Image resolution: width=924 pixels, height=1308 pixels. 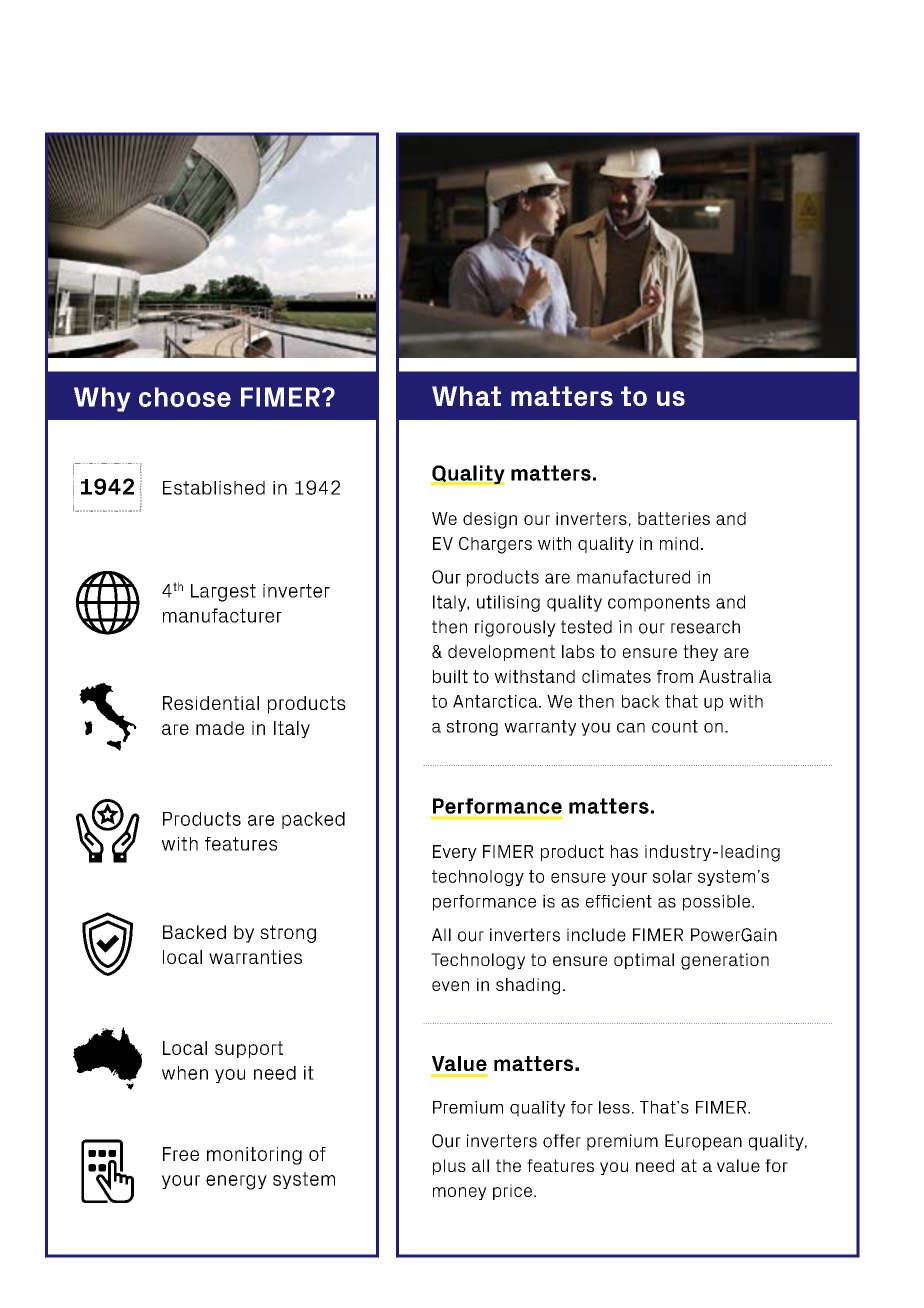 I want to click on warranties, so click(x=255, y=957).
